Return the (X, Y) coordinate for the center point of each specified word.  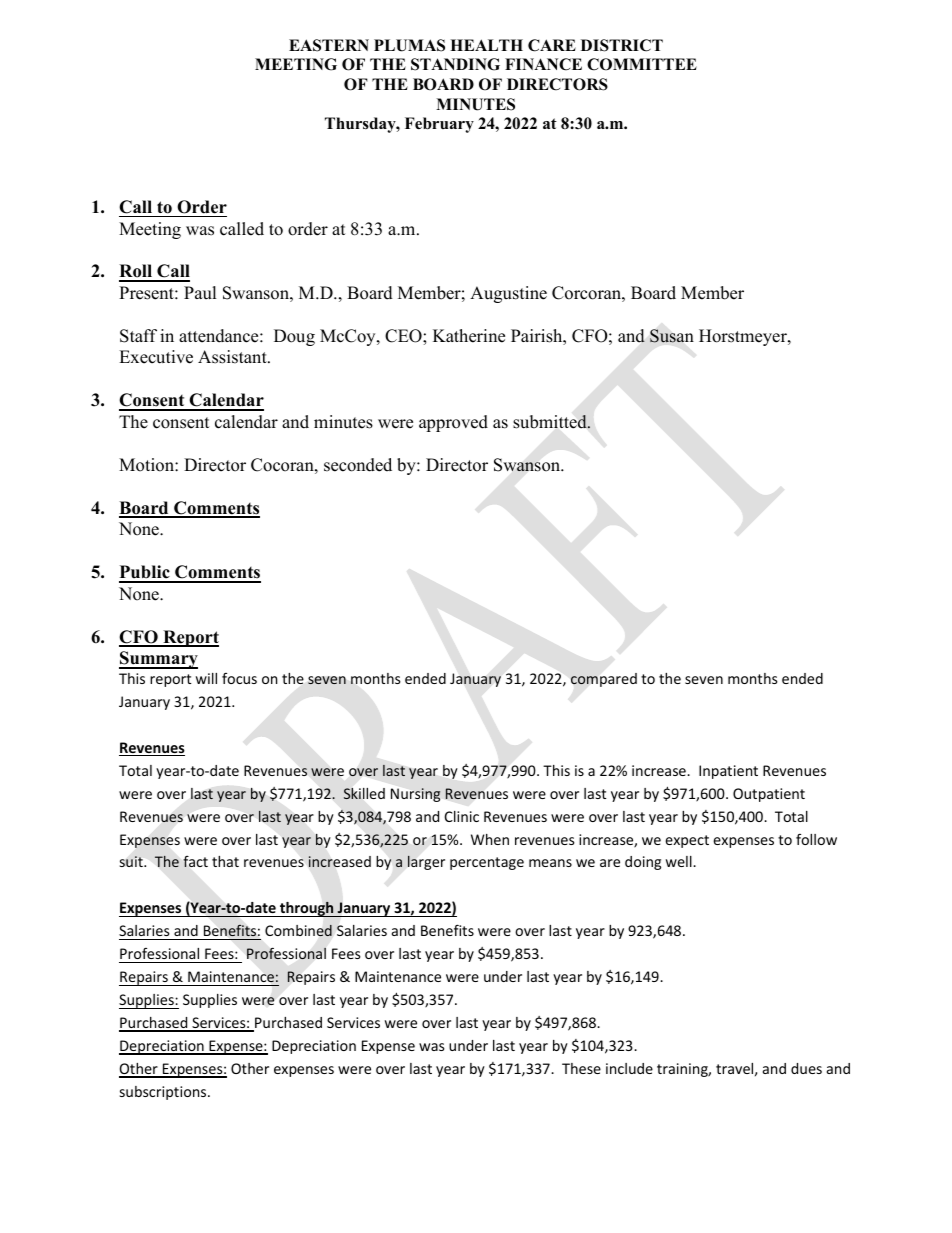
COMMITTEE (642, 64)
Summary (158, 660)
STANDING (455, 64)
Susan (672, 336)
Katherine (469, 336)
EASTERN (329, 45)
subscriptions (164, 1093)
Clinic (462, 816)
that (225, 861)
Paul (200, 293)
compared (604, 680)
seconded (358, 465)
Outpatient (769, 795)
